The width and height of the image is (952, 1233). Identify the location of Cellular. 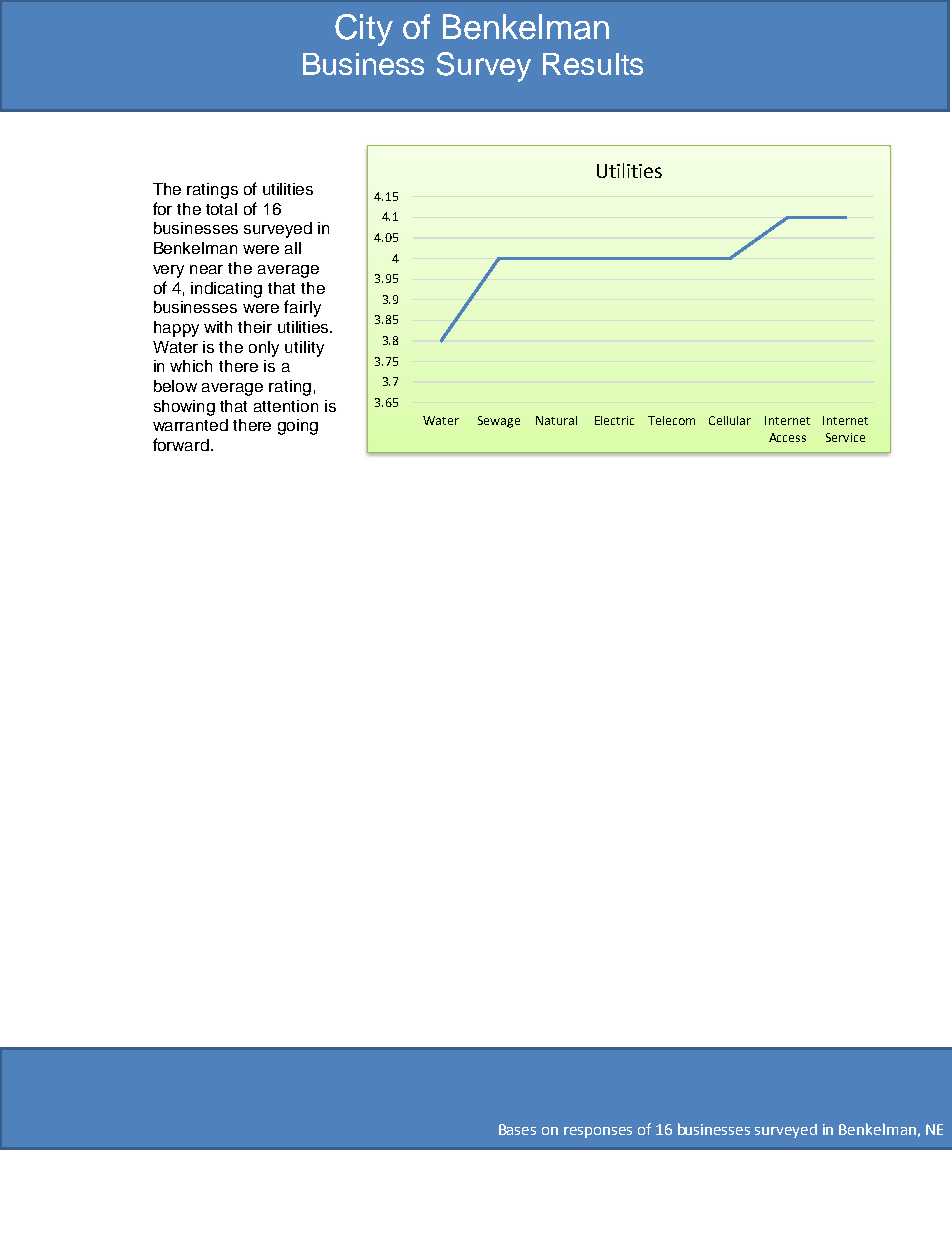
(730, 420).
